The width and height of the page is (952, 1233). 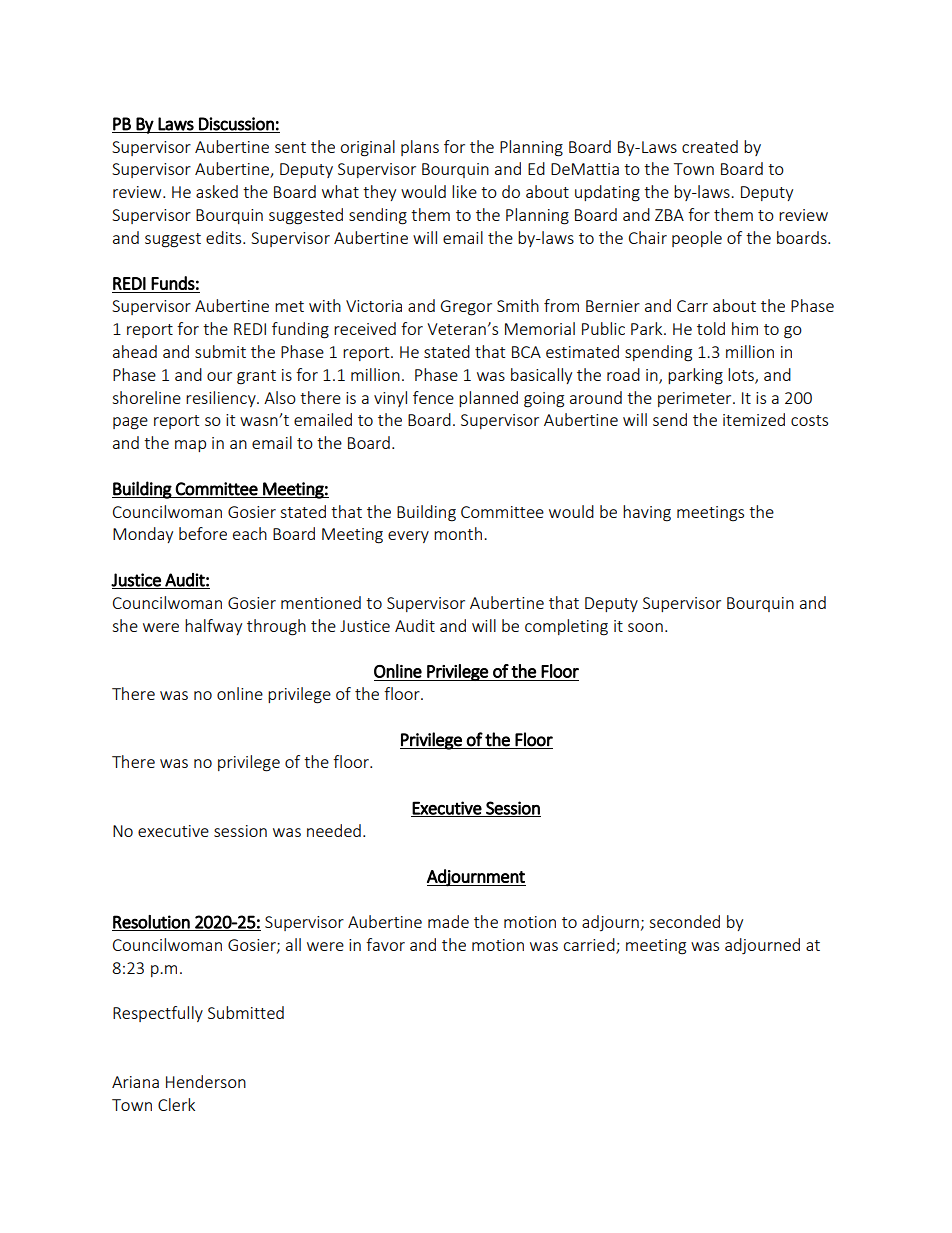 What do you see at coordinates (222, 399) in the page?
I see `resiliency` at bounding box center [222, 399].
